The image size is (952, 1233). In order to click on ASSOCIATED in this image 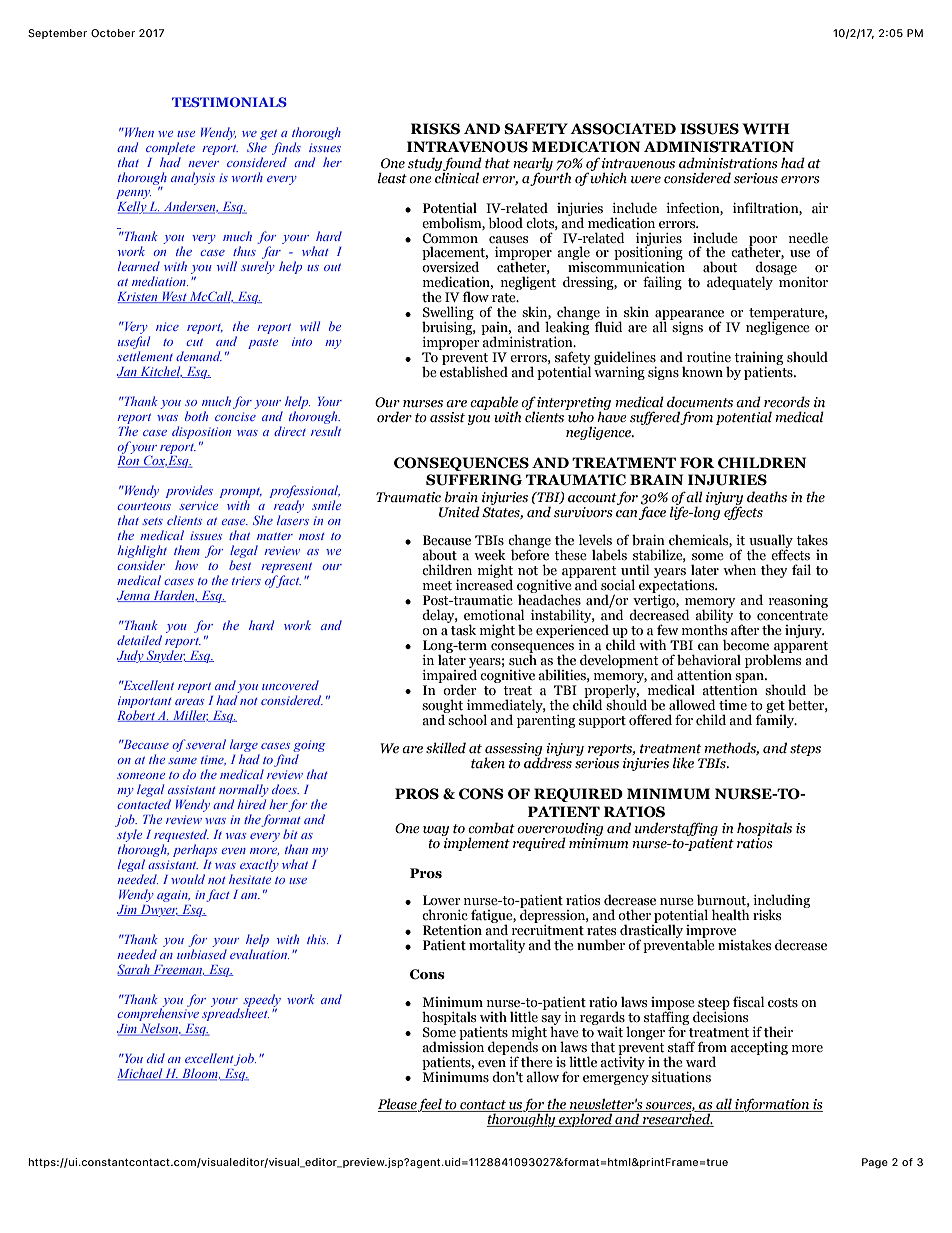, I will do `click(623, 129)`.
